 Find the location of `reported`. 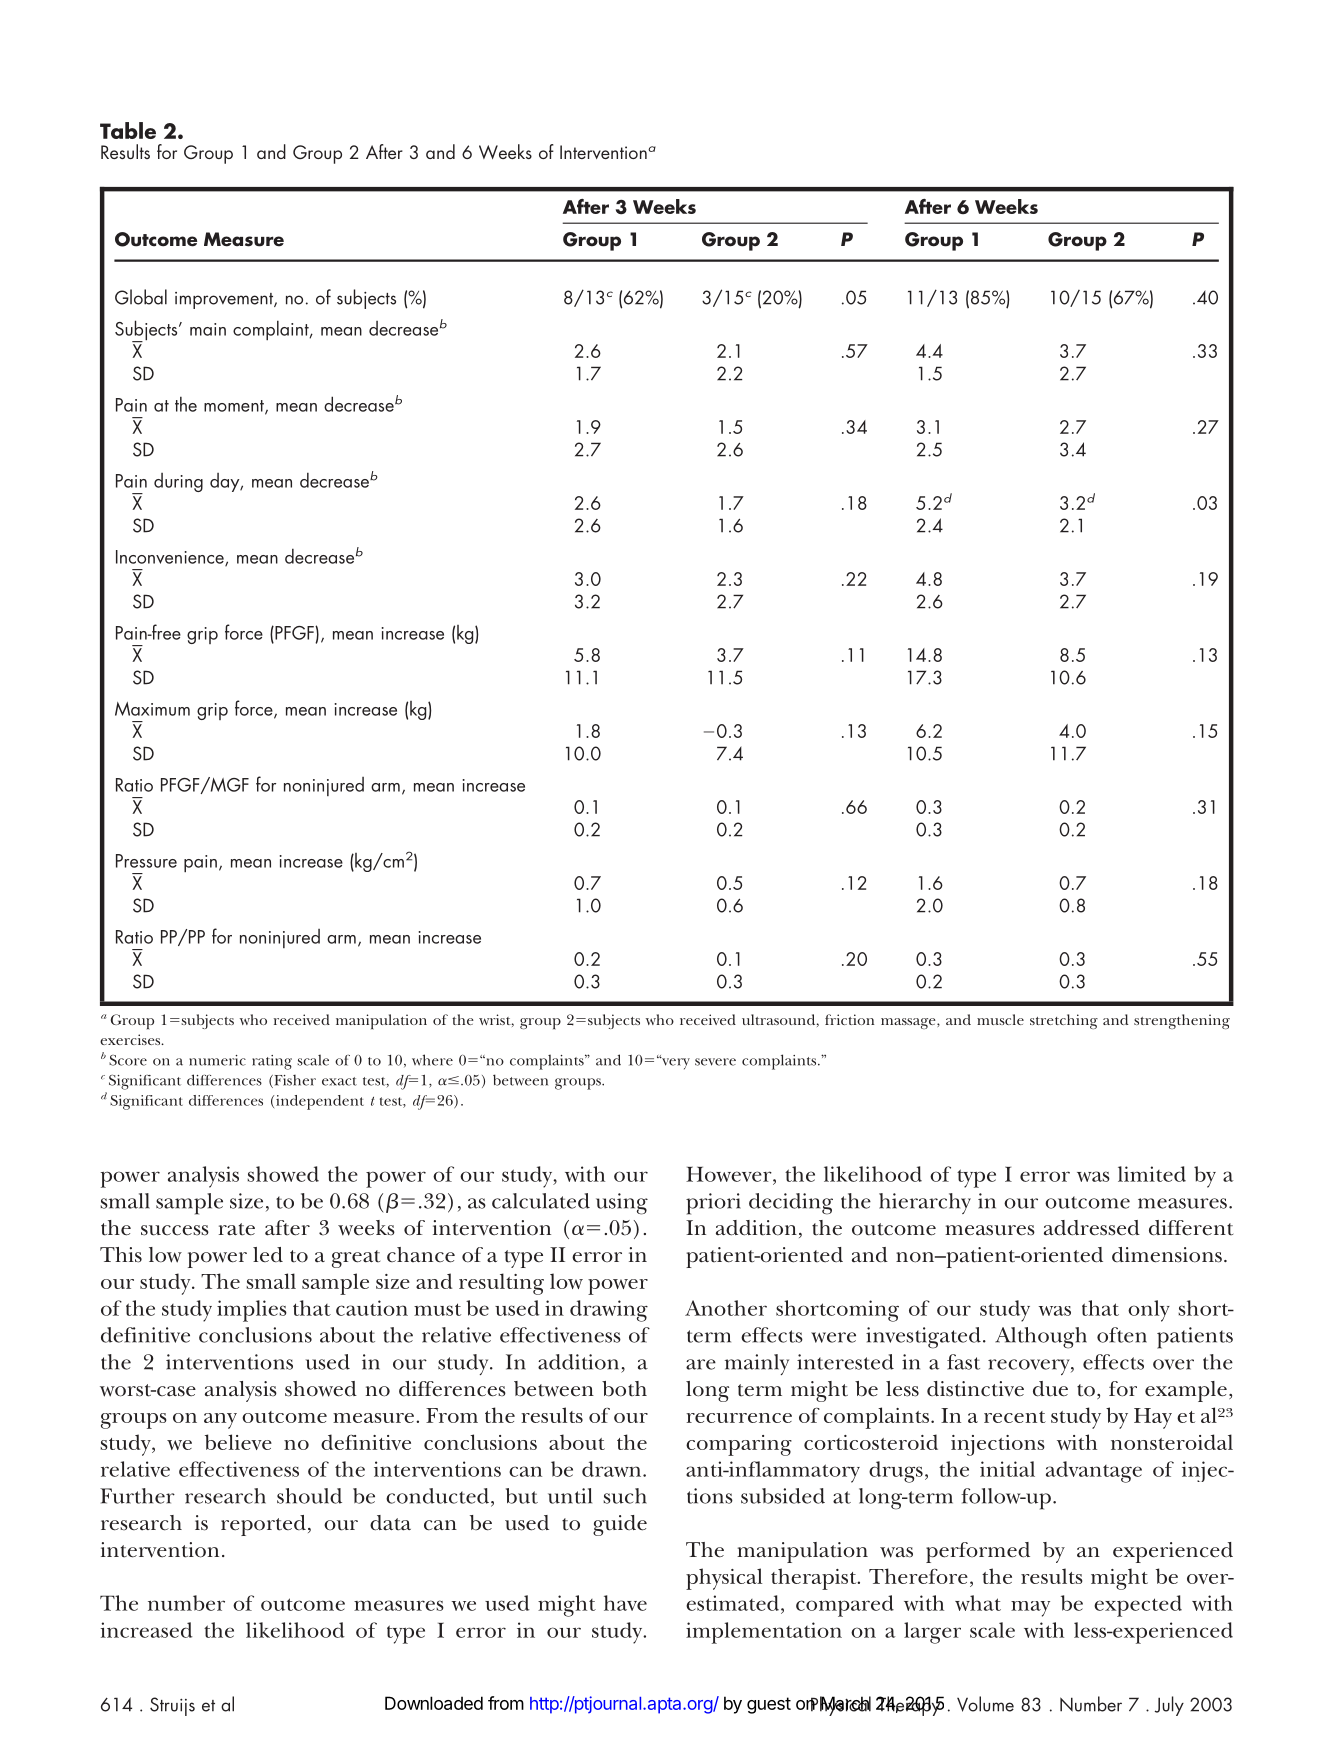

reported is located at coordinates (263, 1525).
